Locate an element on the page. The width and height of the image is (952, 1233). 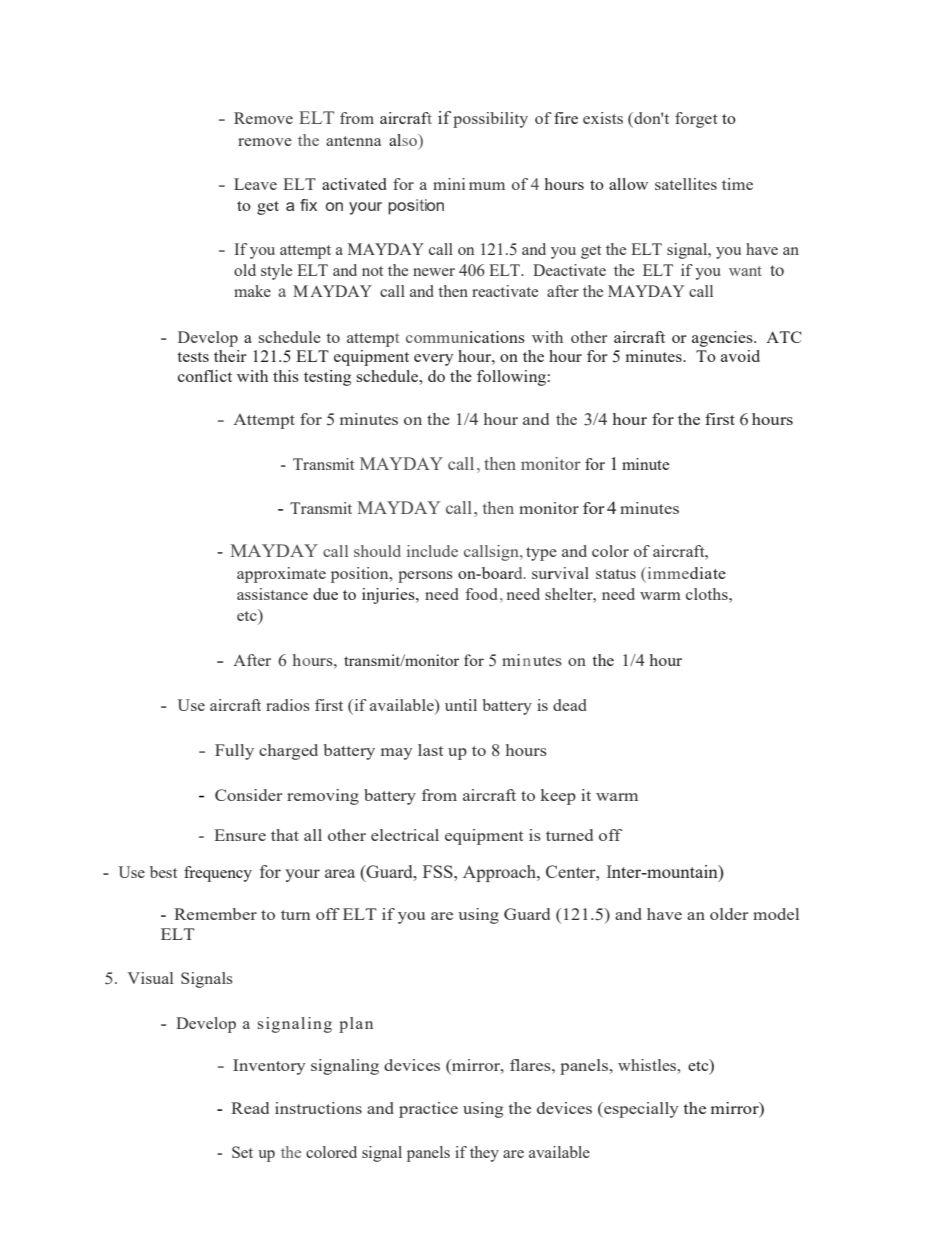
forget is located at coordinates (696, 120).
